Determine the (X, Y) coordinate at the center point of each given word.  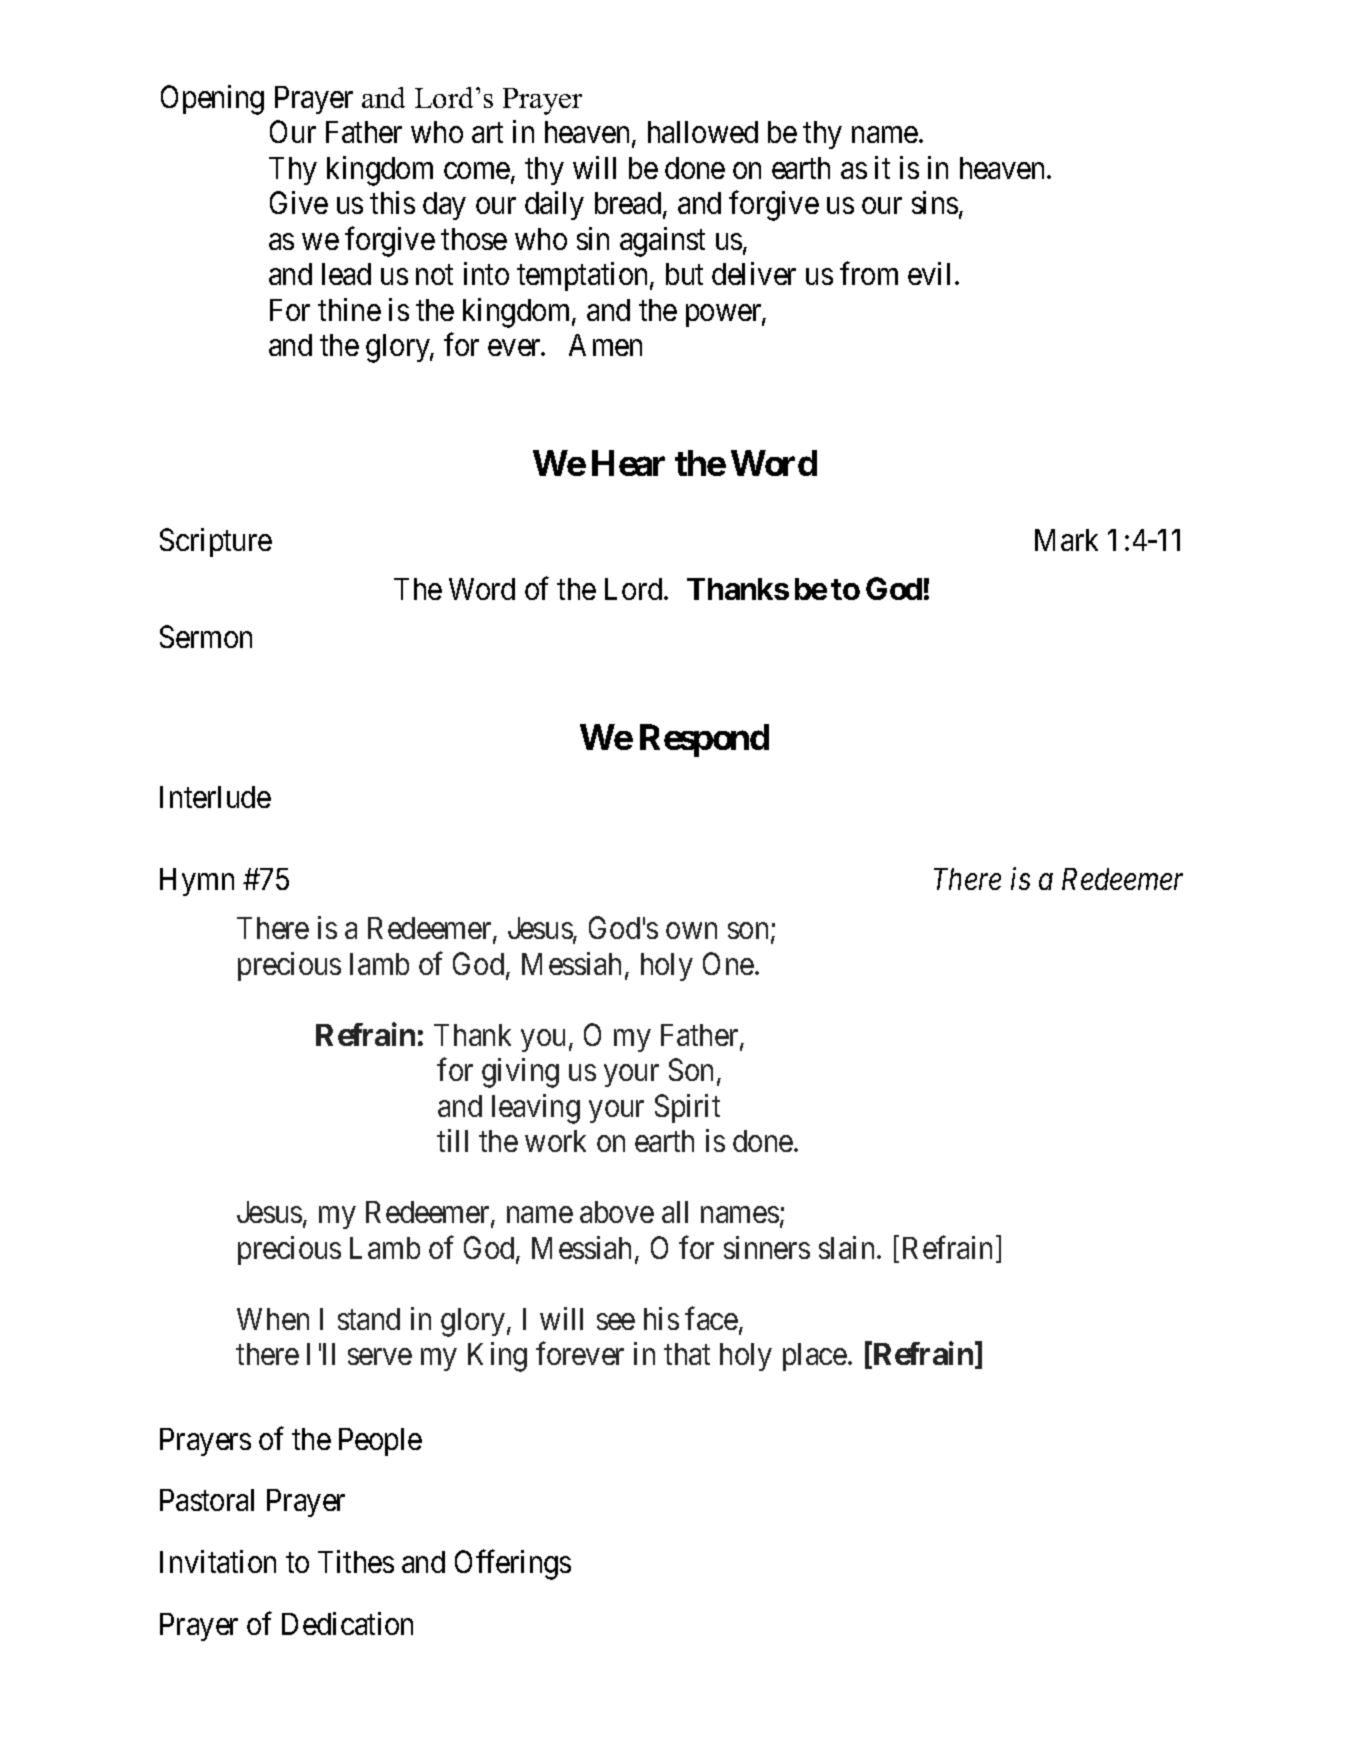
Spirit (687, 1108)
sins (935, 202)
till (452, 1140)
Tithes (356, 1561)
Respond (704, 740)
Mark (1066, 540)
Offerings (513, 1565)
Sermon (206, 636)
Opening (212, 100)
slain (848, 1247)
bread (629, 204)
